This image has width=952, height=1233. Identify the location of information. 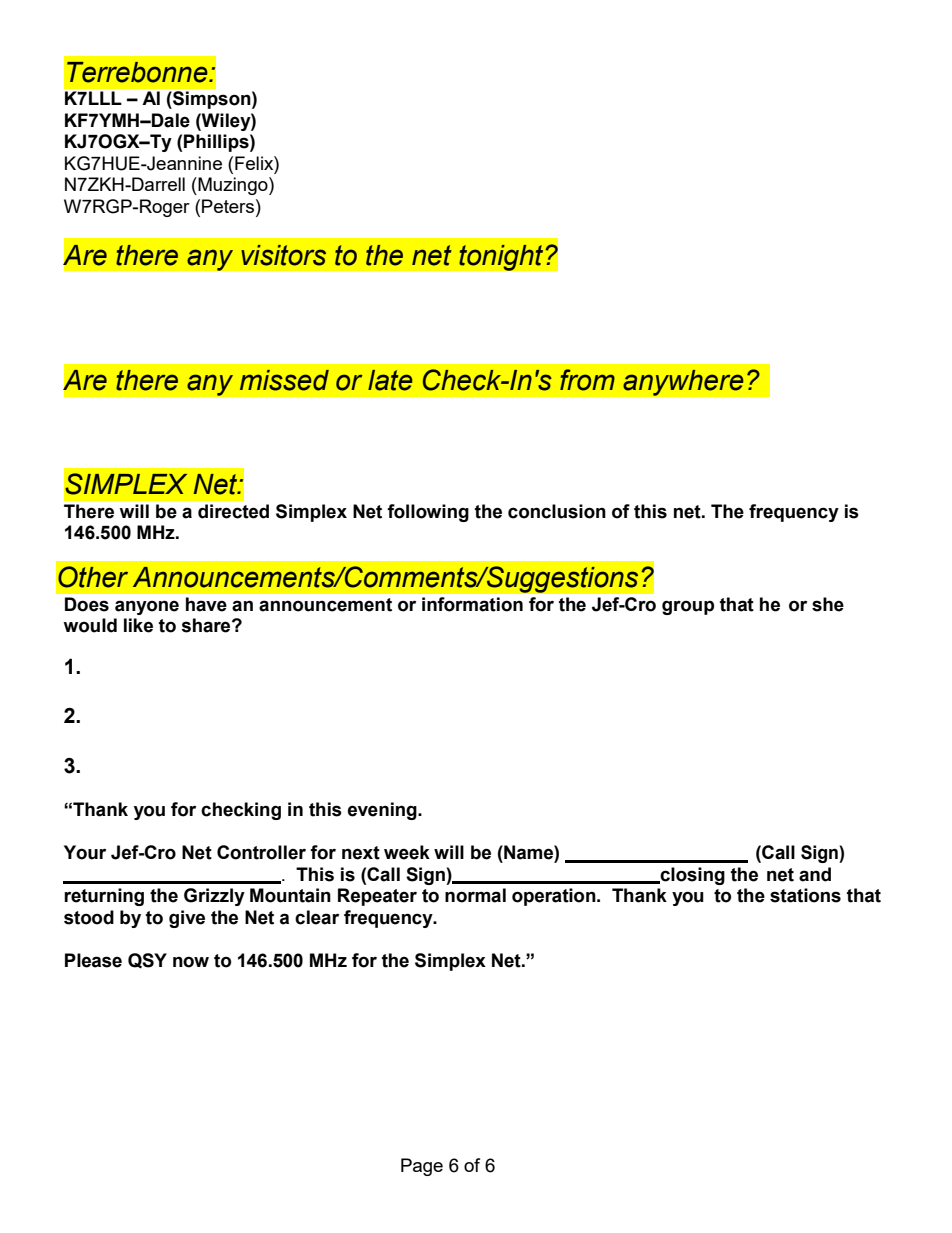
(472, 604).
